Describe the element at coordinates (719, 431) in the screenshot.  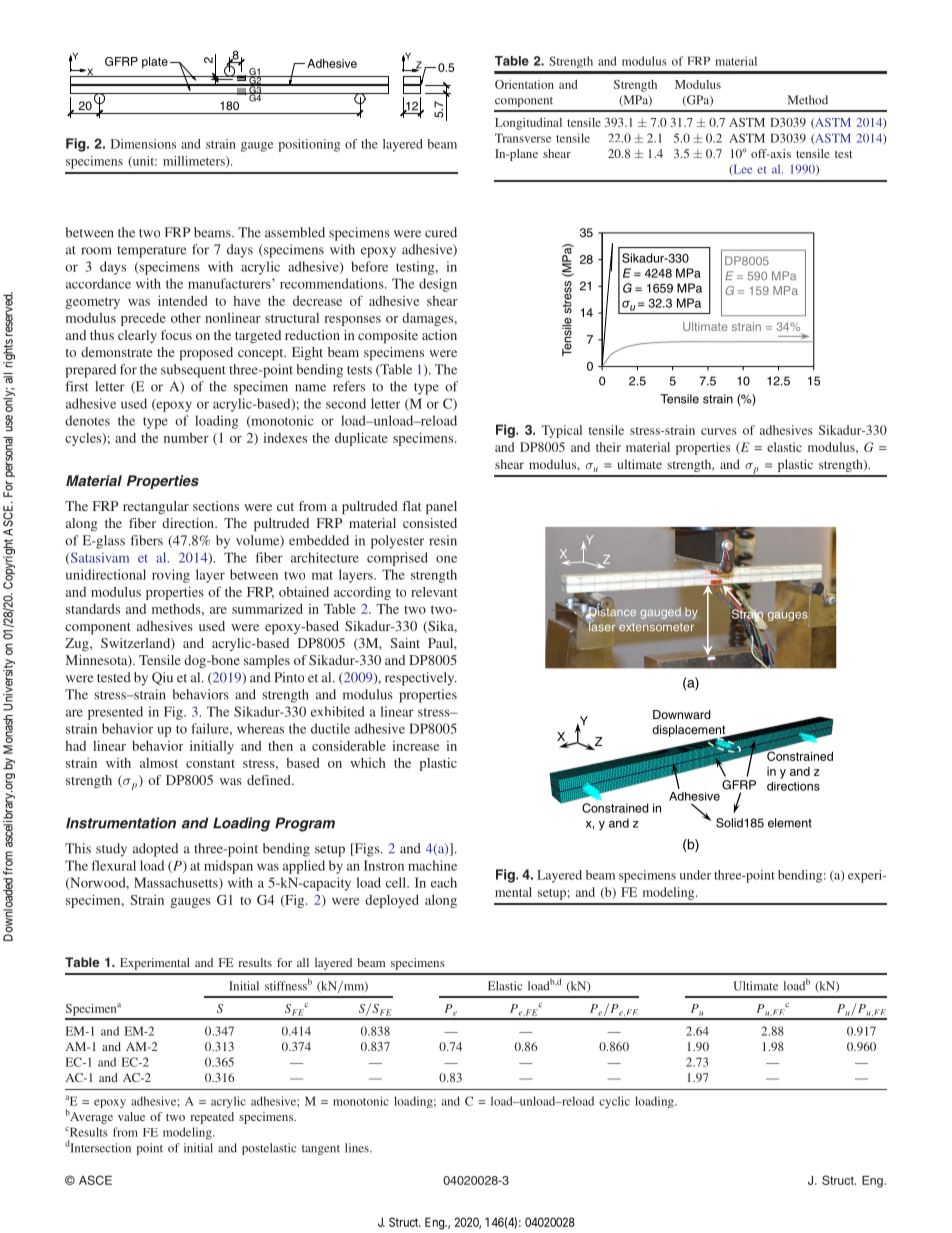
I see `curves` at that location.
